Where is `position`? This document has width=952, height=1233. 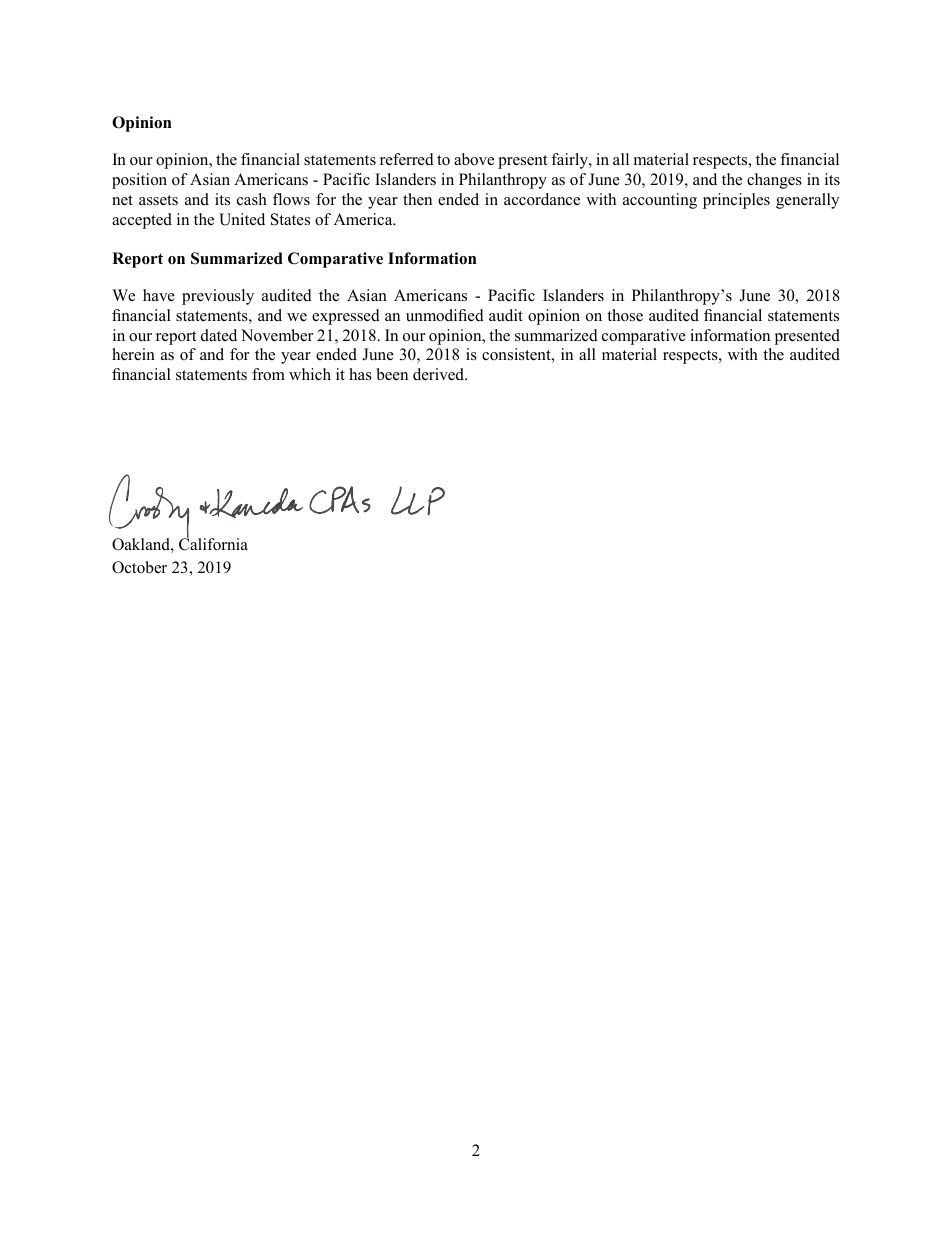
position is located at coordinates (139, 181).
